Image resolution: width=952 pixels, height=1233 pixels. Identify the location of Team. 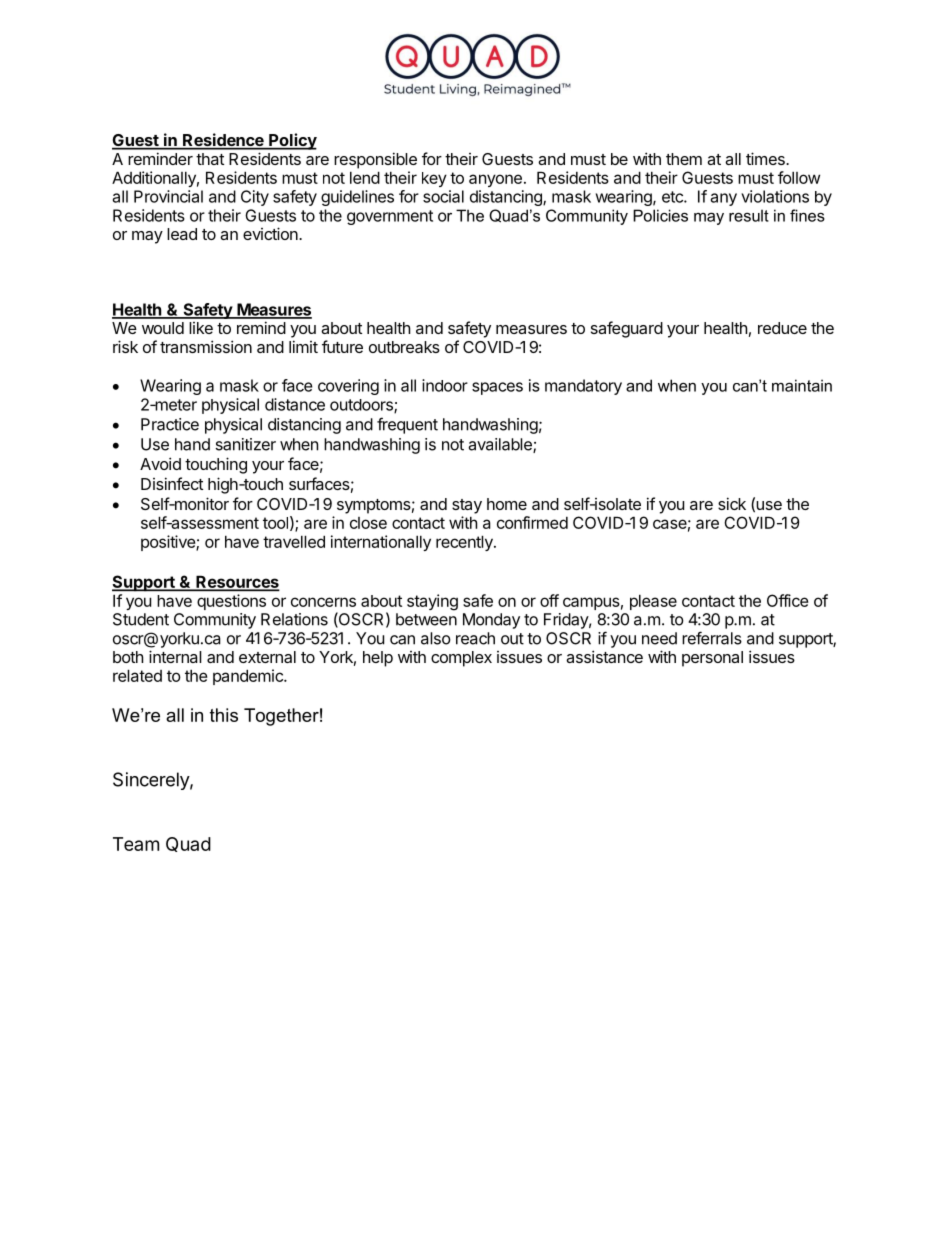
(136, 844).
